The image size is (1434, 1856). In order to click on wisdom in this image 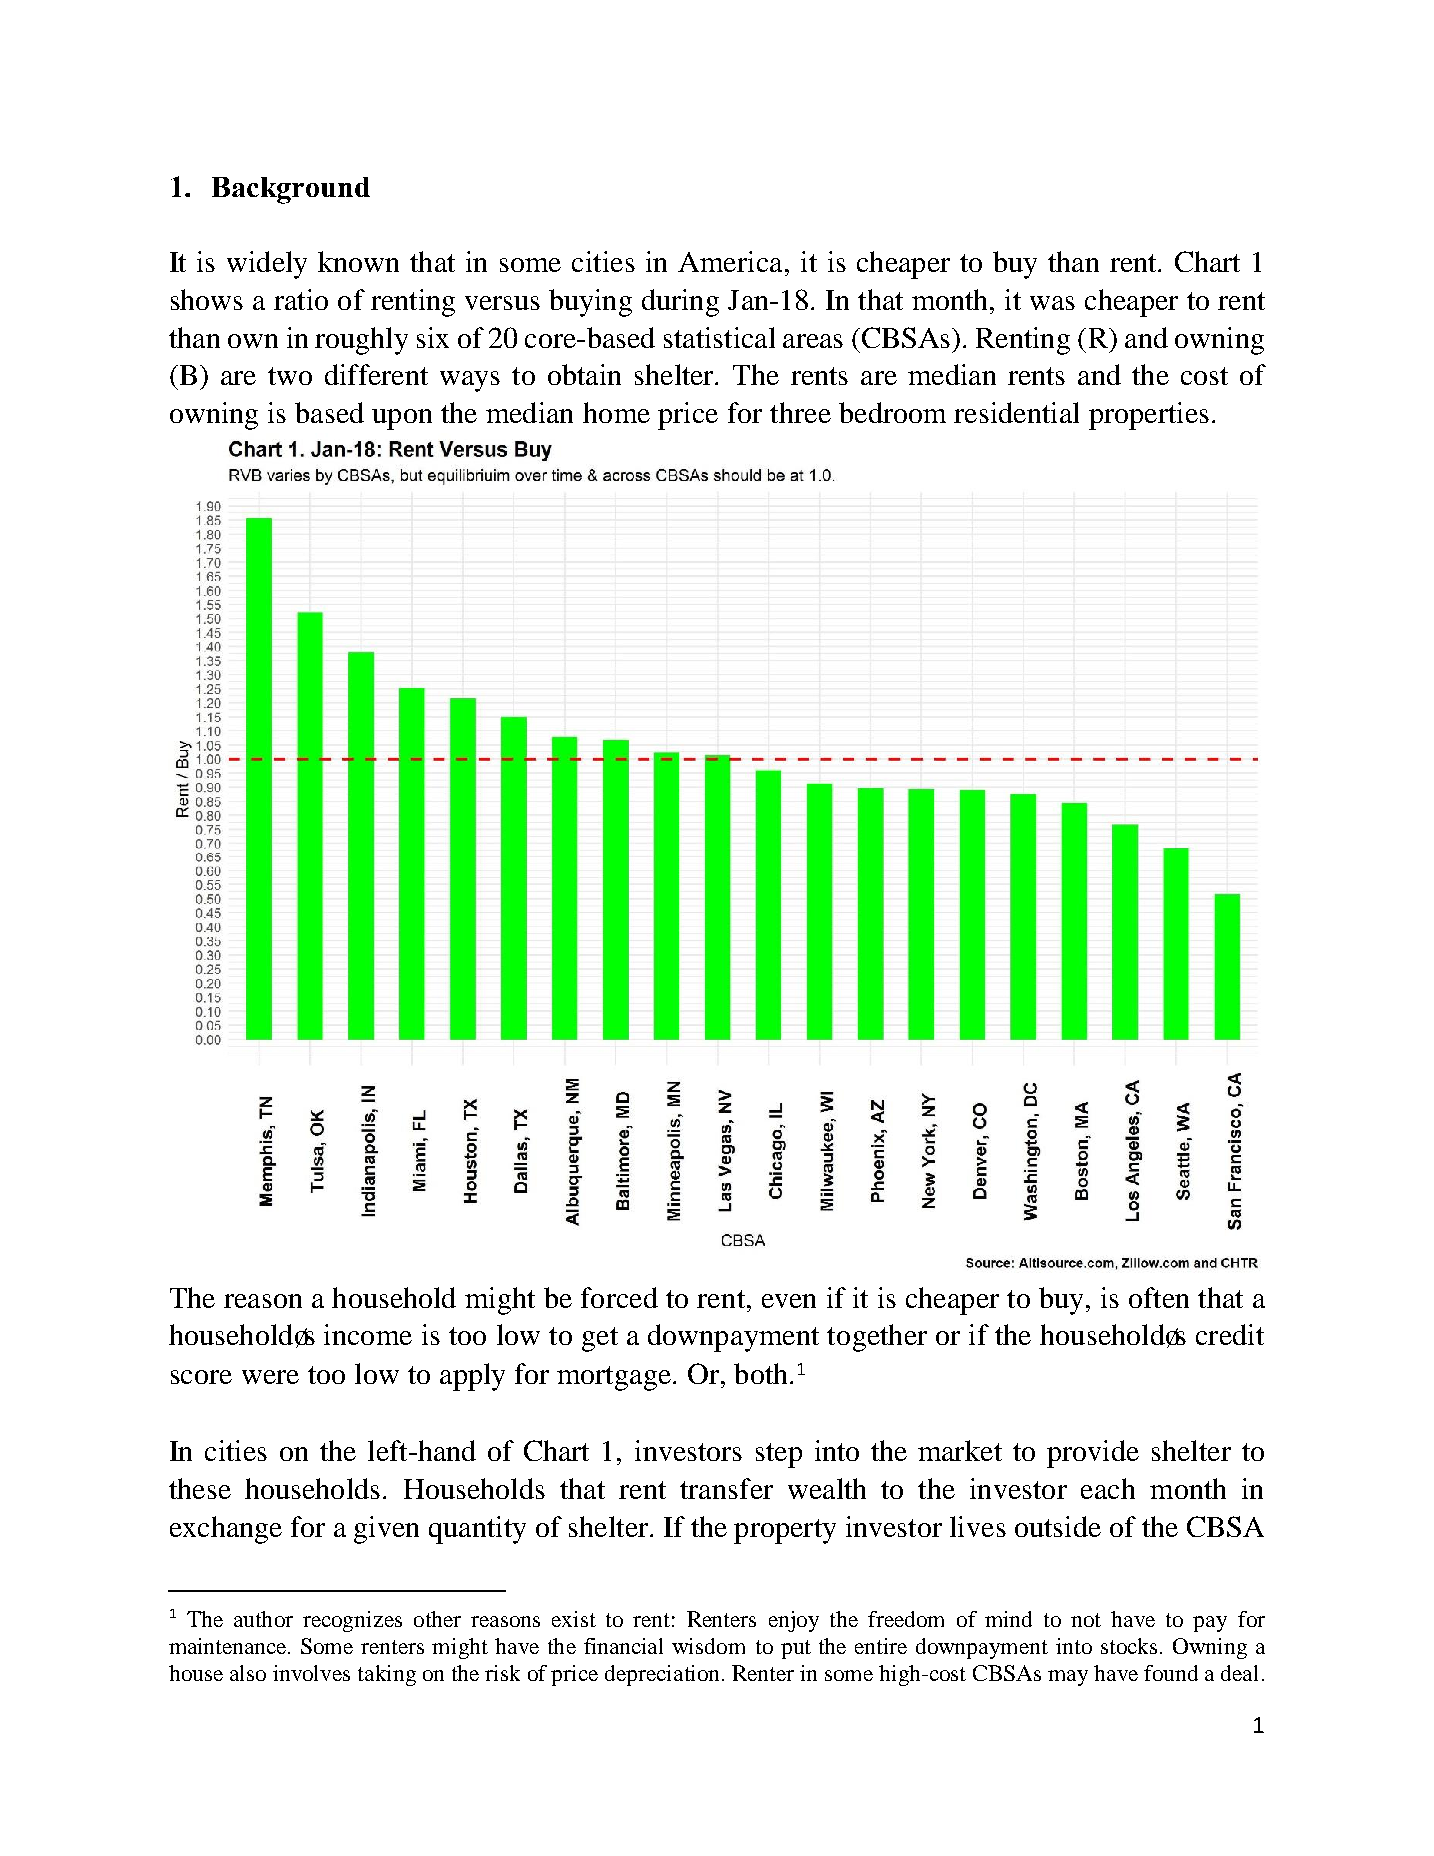, I will do `click(708, 1646)`.
